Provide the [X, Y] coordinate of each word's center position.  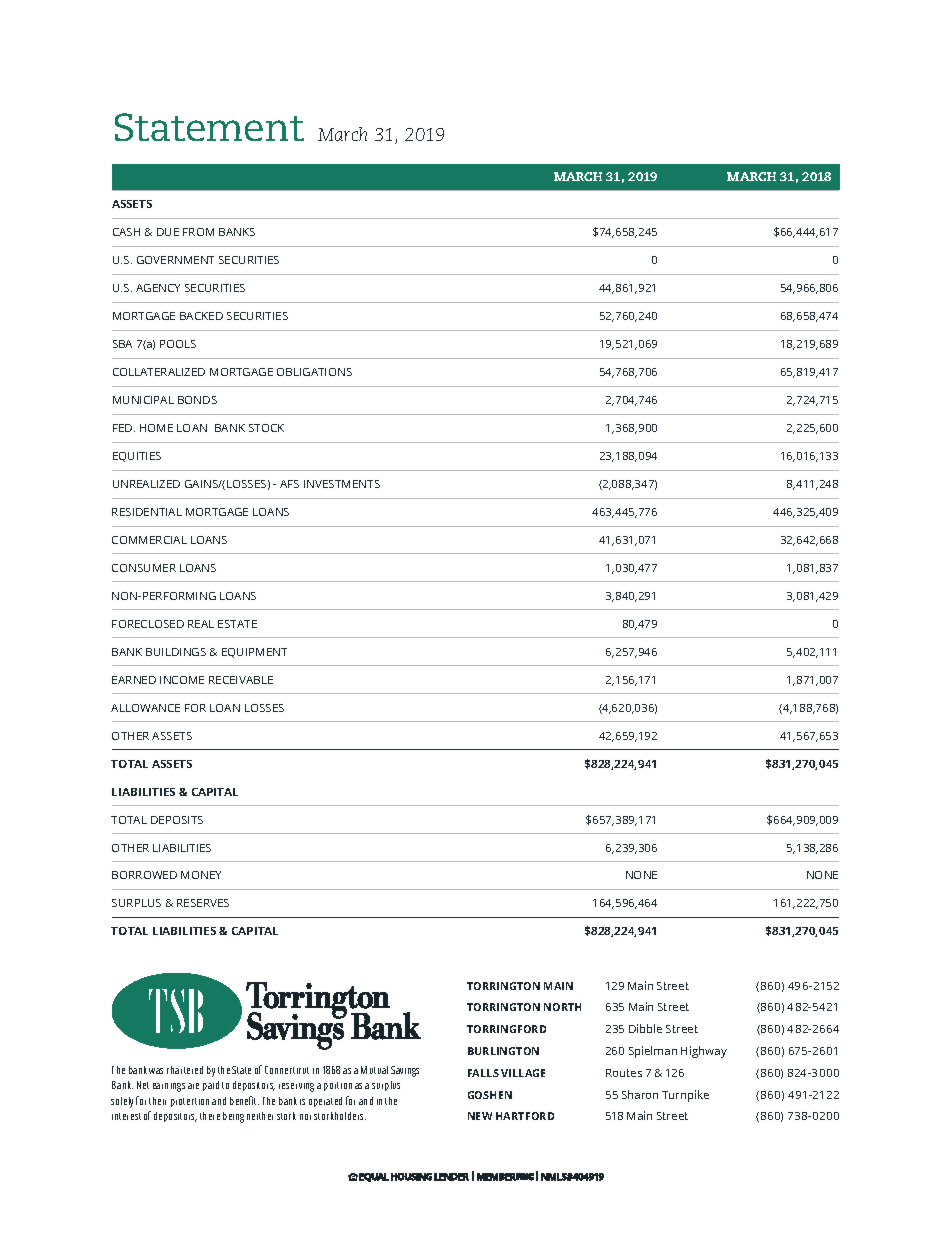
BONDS [197, 400]
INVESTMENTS [342, 484]
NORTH [562, 1007]
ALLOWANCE [145, 708]
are [193, 1086]
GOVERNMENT [175, 260]
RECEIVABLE [241, 680]
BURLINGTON [503, 1051]
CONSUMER [144, 568]
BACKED [201, 316]
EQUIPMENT [254, 653]
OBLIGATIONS [314, 372]
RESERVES [203, 903]
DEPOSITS [177, 820]
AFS [289, 484]
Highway [704, 1052]
